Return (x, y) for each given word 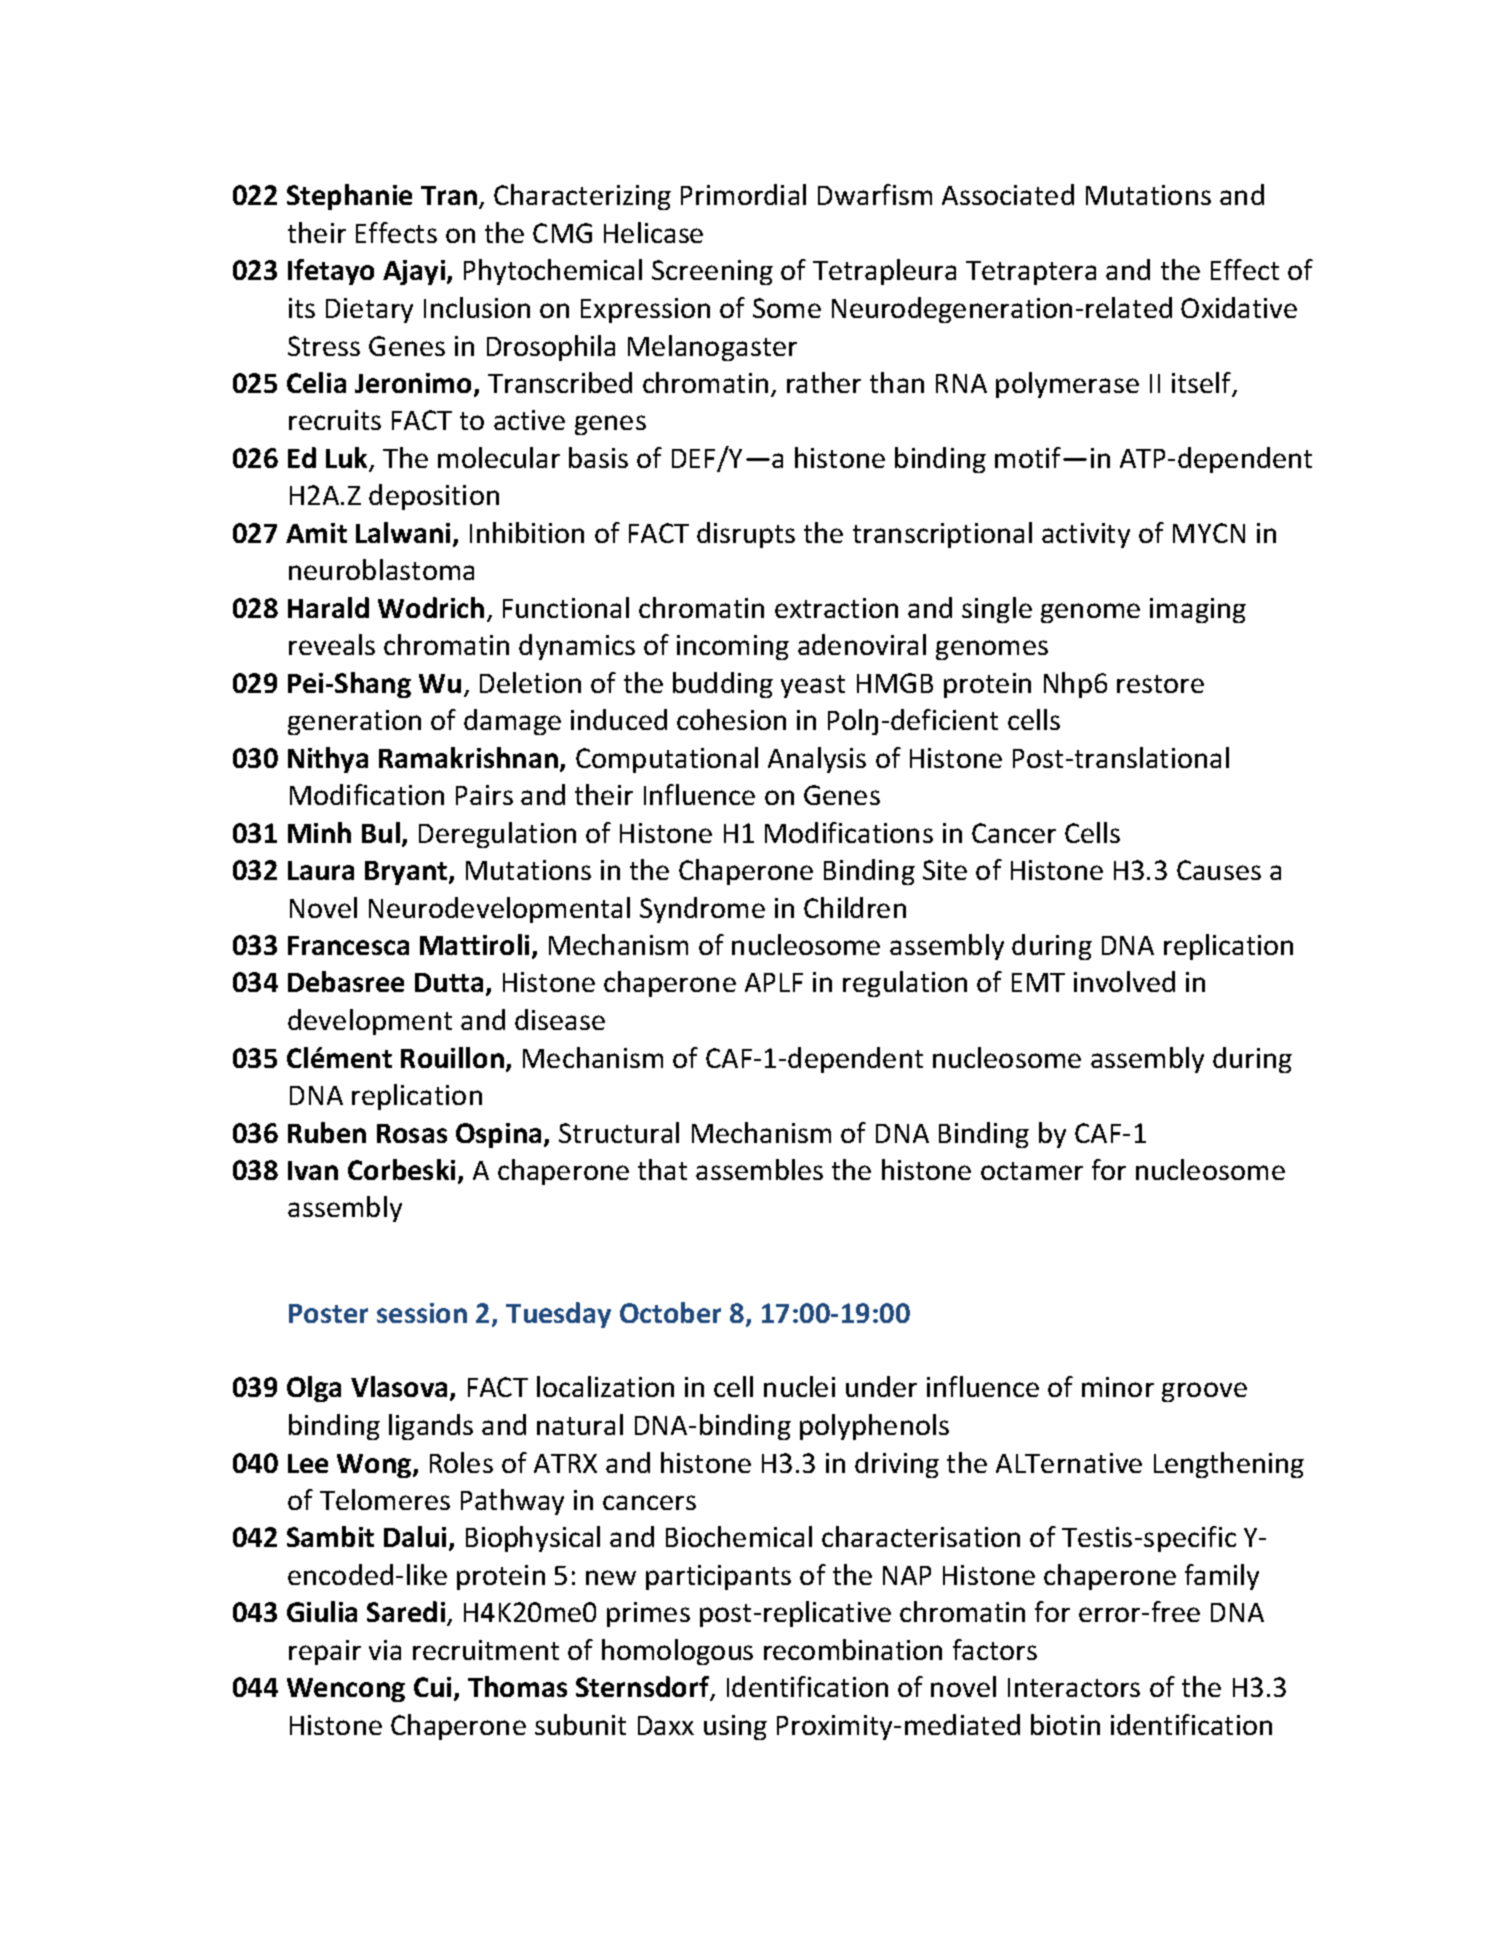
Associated (1008, 194)
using (735, 1727)
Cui (432, 1687)
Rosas (412, 1133)
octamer (1032, 1171)
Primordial (743, 194)
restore (1160, 684)
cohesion (731, 719)
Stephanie (349, 197)
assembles (759, 1169)
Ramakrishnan (468, 757)
